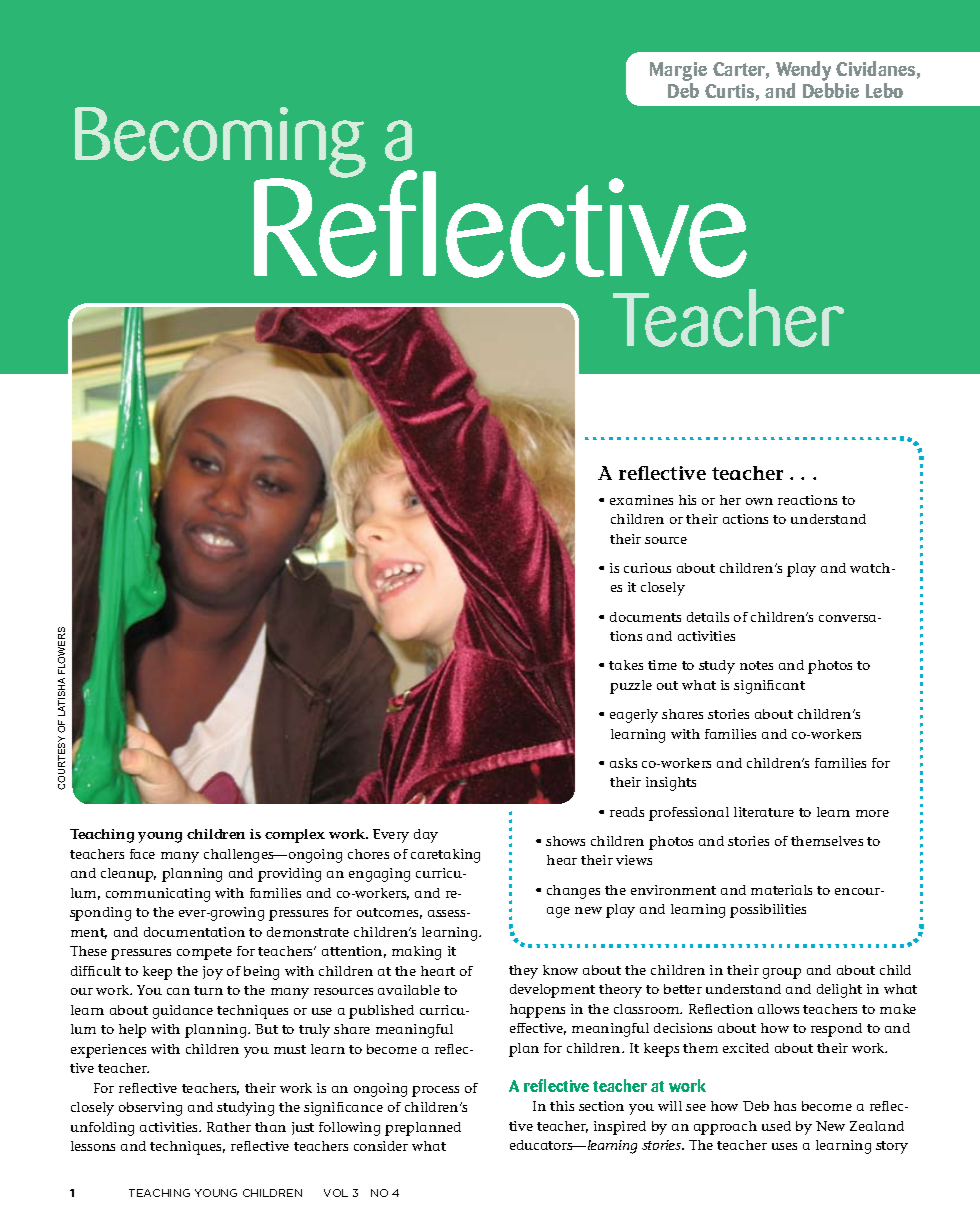 The height and width of the screenshot is (1229, 980). I want to click on Rather, so click(229, 1127).
